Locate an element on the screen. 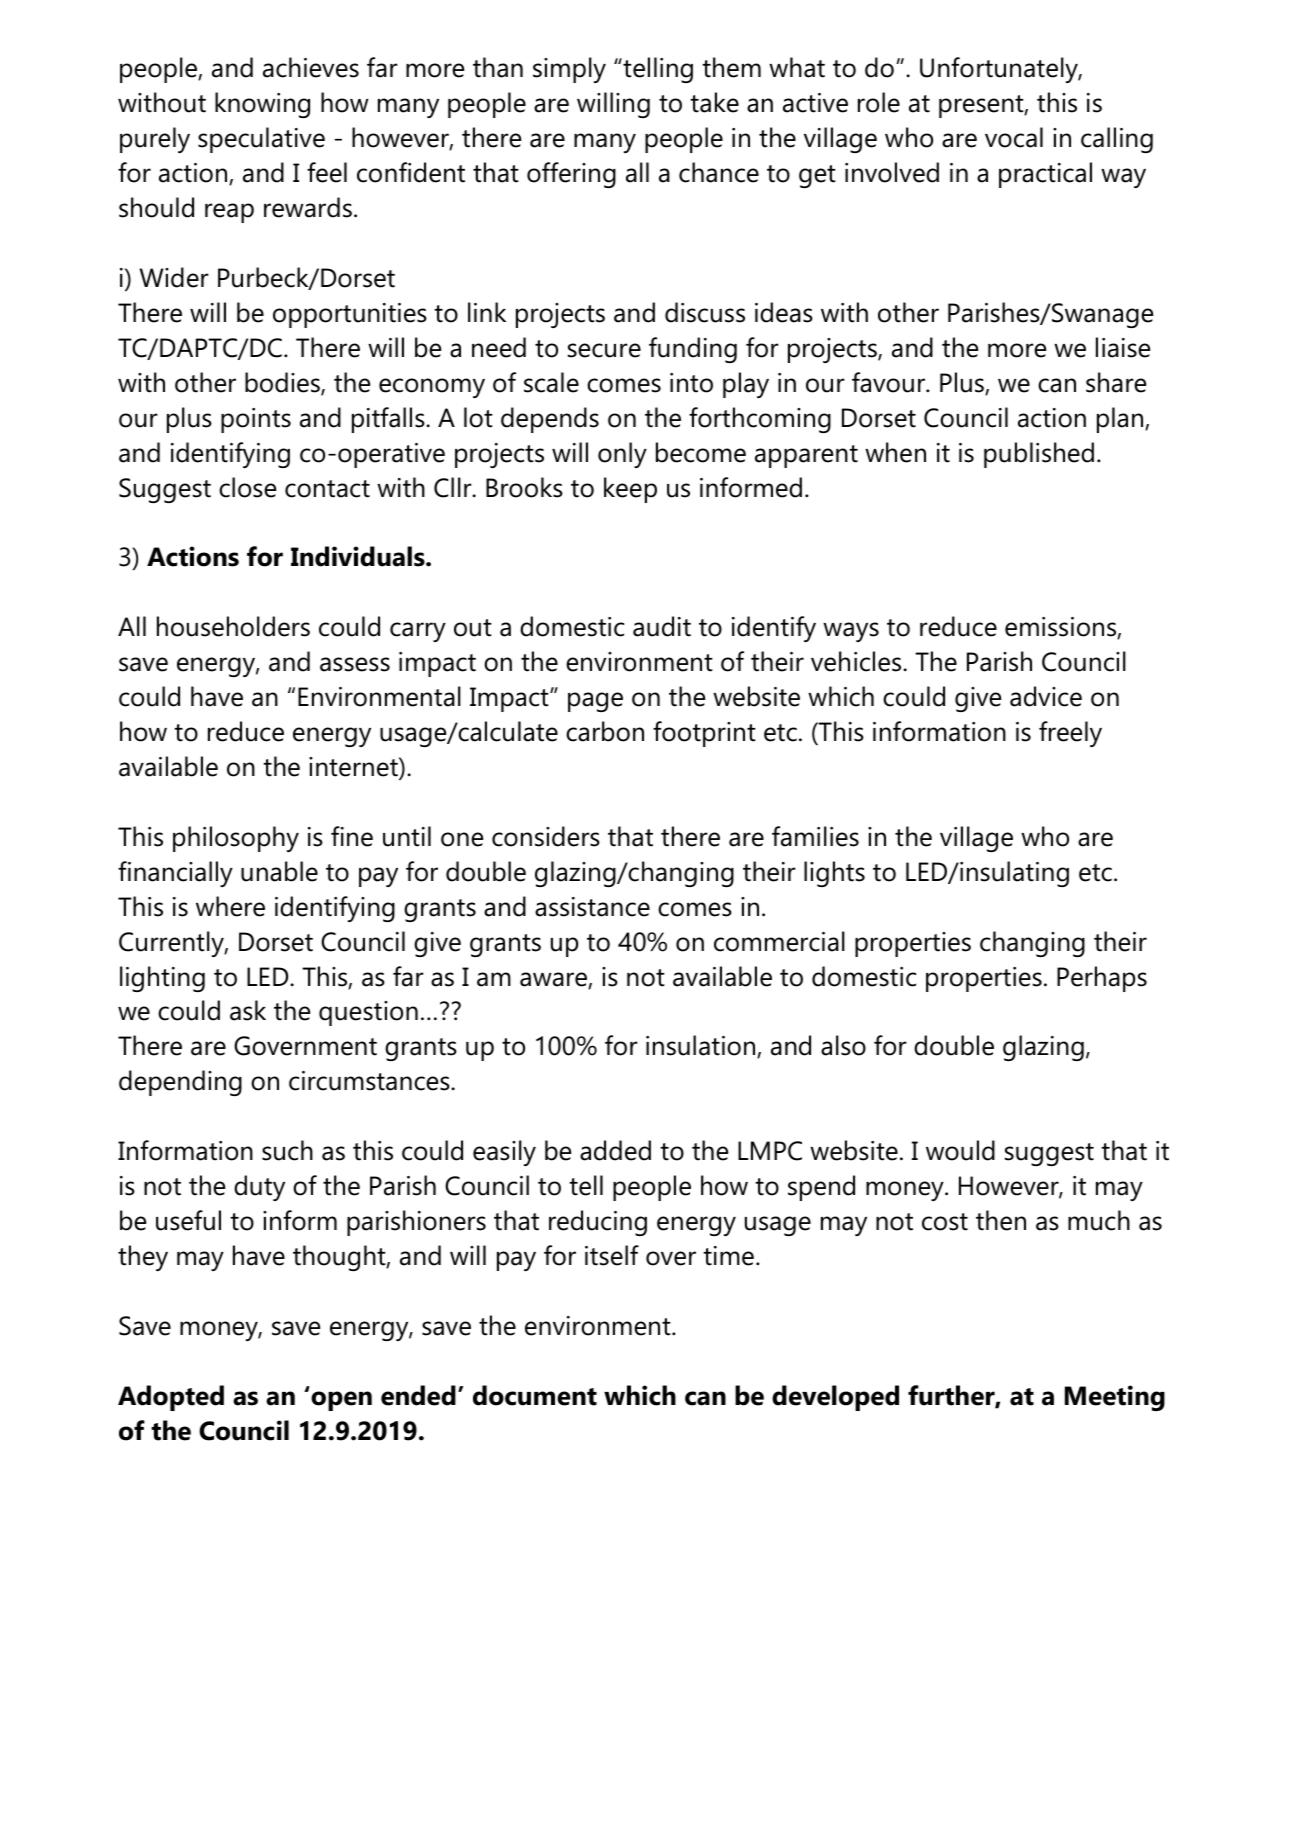  only is located at coordinates (622, 455).
